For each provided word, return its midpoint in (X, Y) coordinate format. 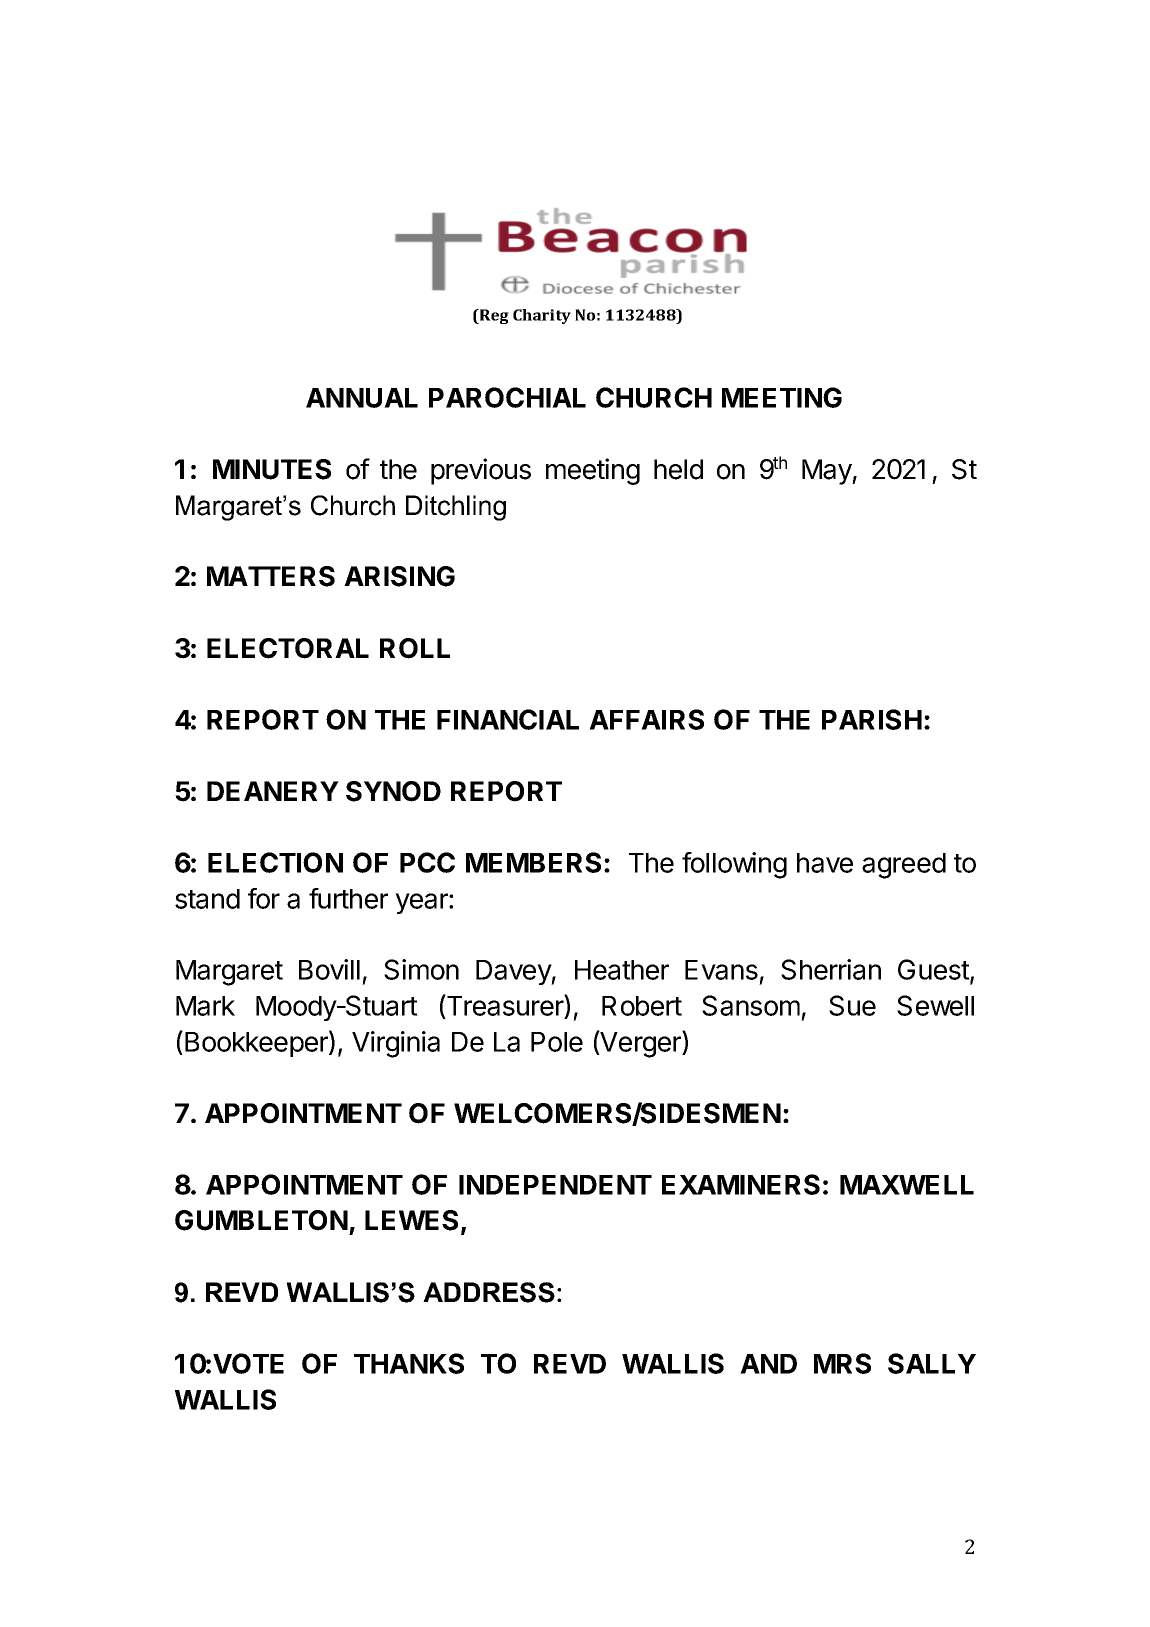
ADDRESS (489, 1292)
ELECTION (275, 862)
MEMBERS (533, 862)
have (825, 863)
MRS (842, 1363)
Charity (542, 316)
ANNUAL (362, 398)
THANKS (409, 1363)
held (678, 469)
